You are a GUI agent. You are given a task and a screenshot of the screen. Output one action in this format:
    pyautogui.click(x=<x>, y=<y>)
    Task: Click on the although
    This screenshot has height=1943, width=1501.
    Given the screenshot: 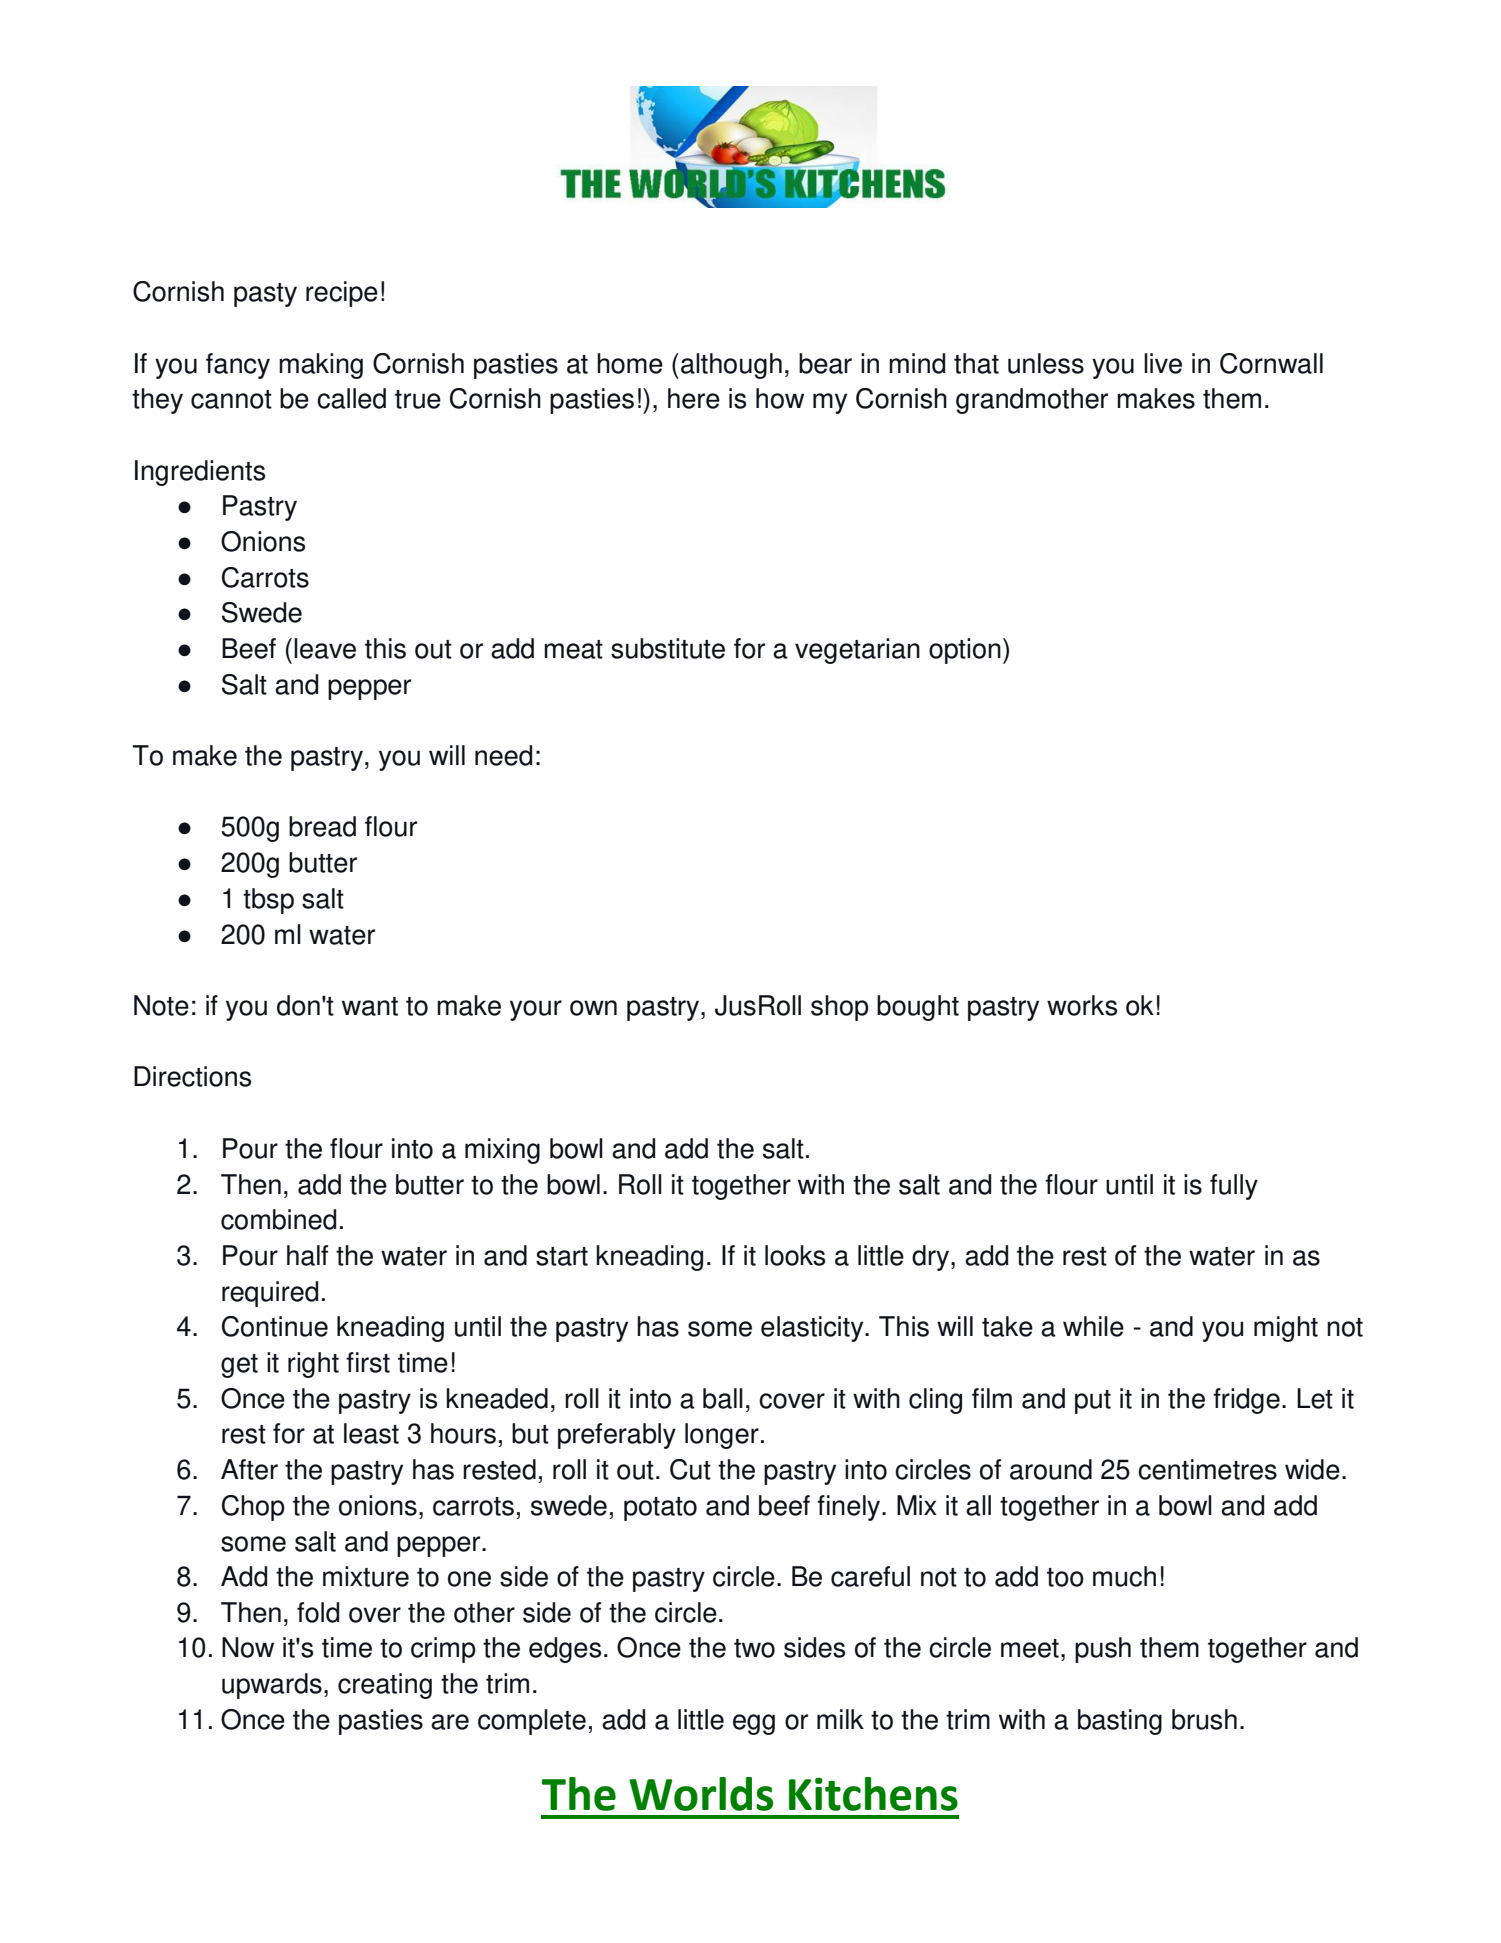 What is the action you would take?
    pyautogui.click(x=731, y=366)
